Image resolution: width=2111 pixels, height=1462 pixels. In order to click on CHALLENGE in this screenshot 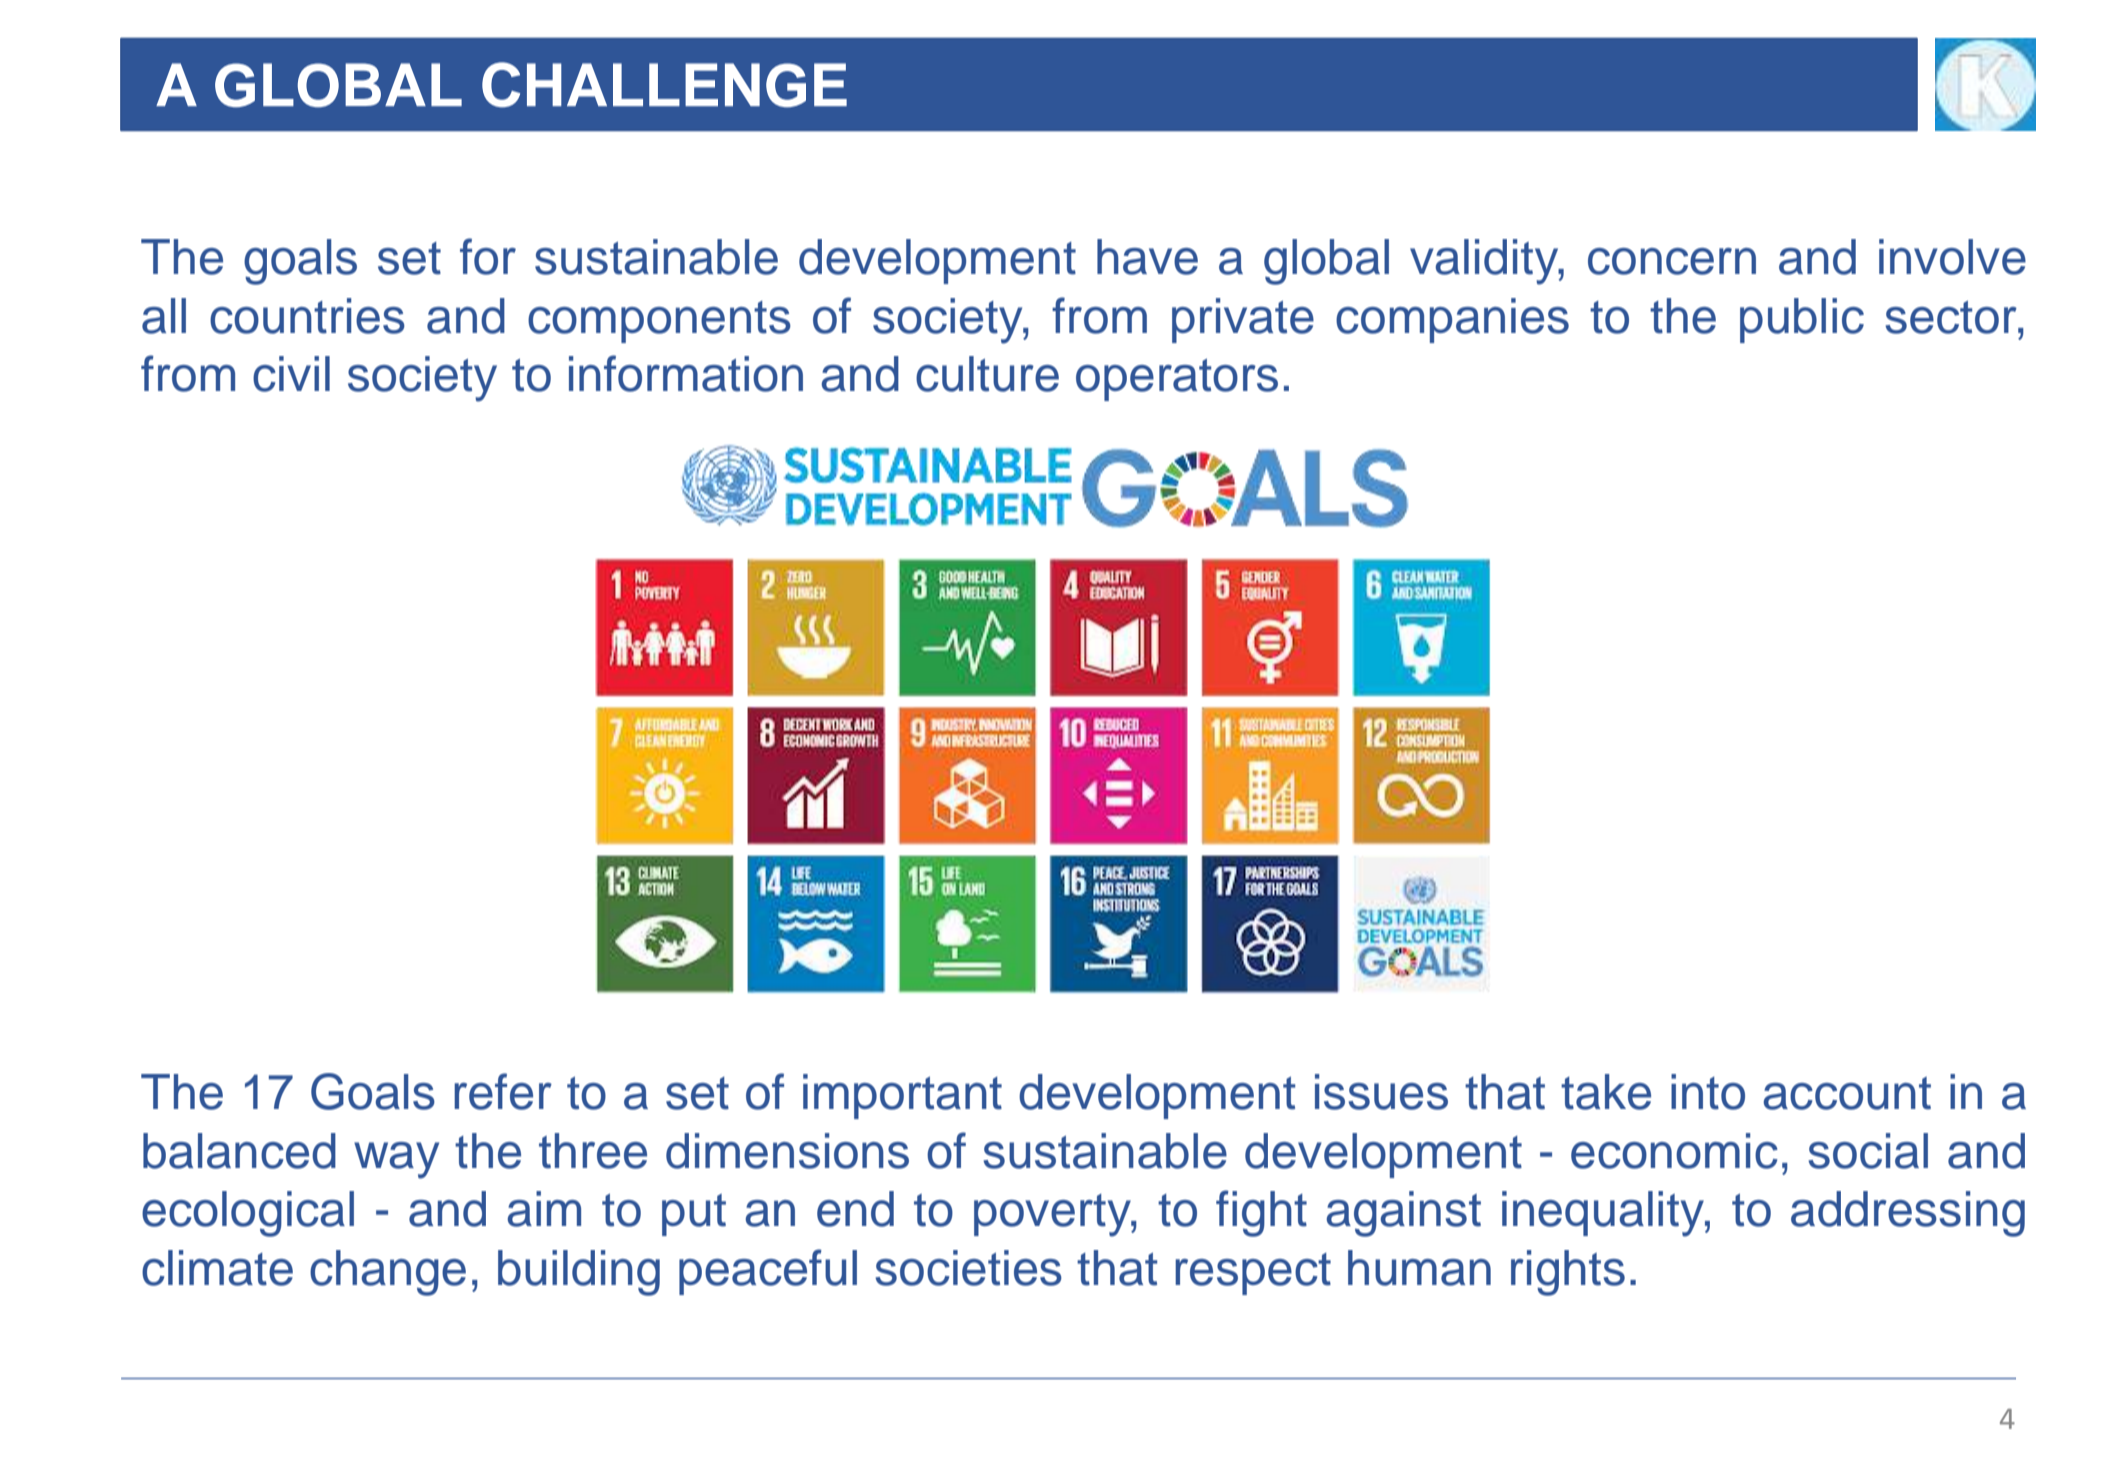, I will do `click(664, 84)`.
